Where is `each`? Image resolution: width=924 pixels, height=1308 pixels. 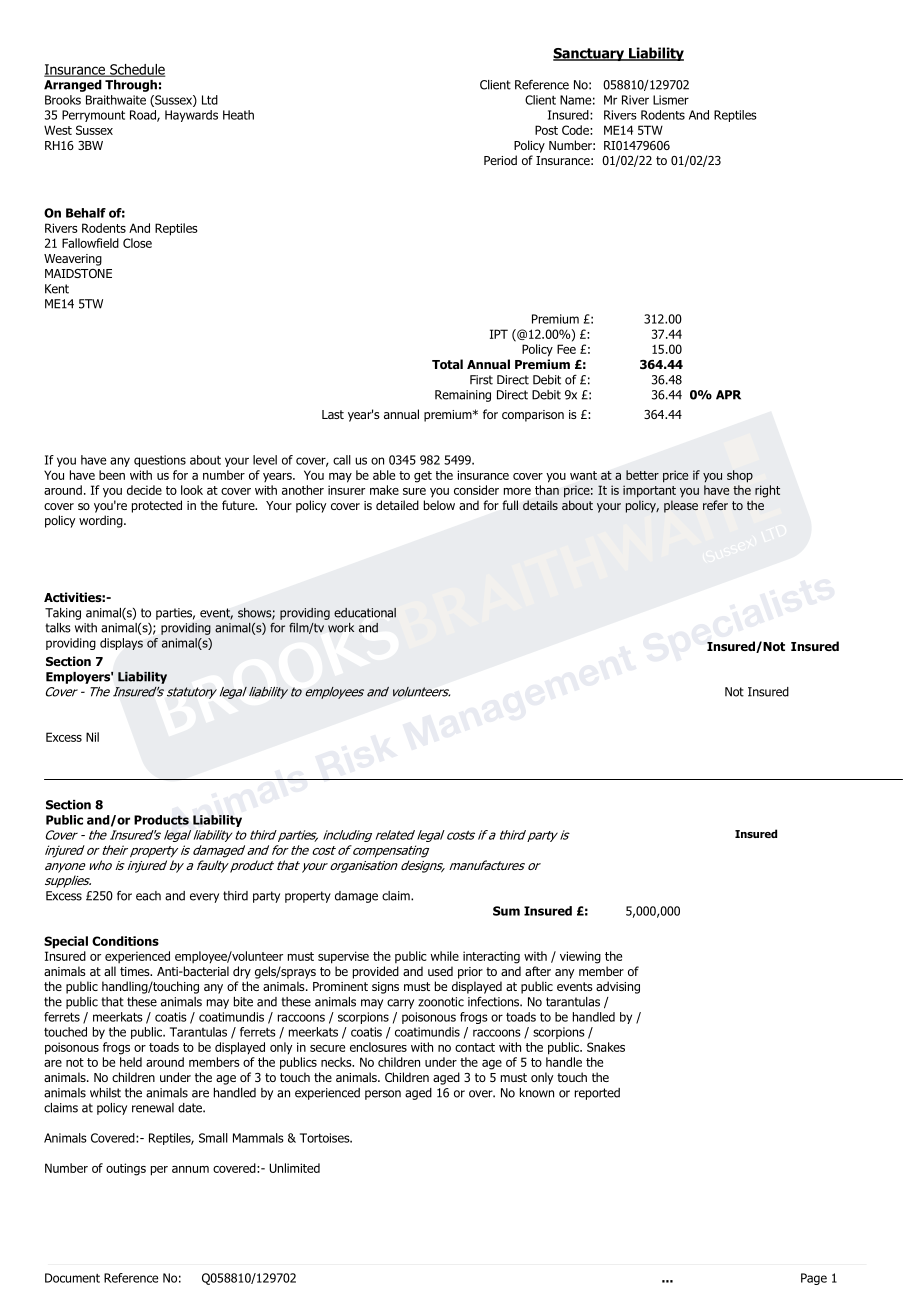 each is located at coordinates (148, 896).
